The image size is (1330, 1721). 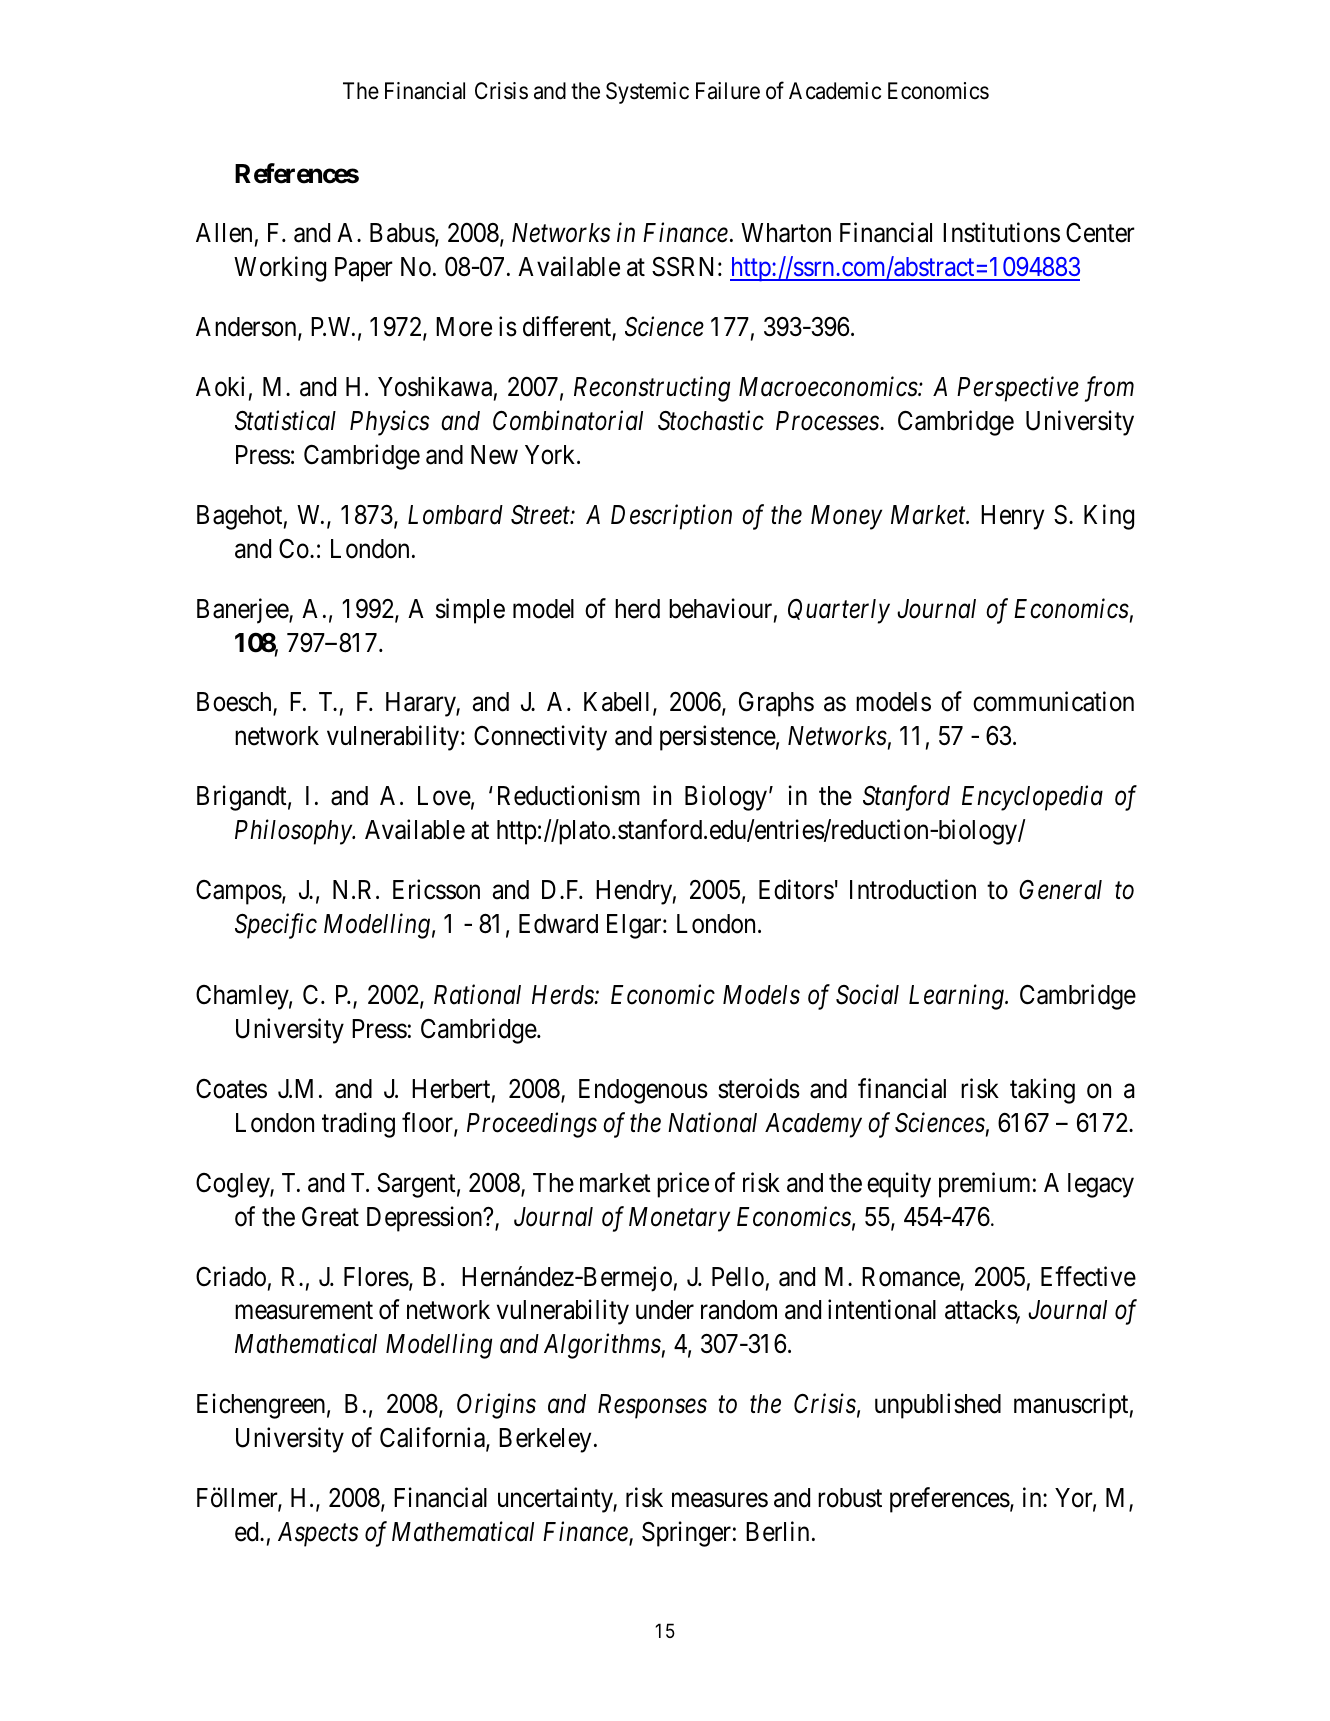 What do you see at coordinates (1001, 232) in the screenshot?
I see `Institutions` at bounding box center [1001, 232].
